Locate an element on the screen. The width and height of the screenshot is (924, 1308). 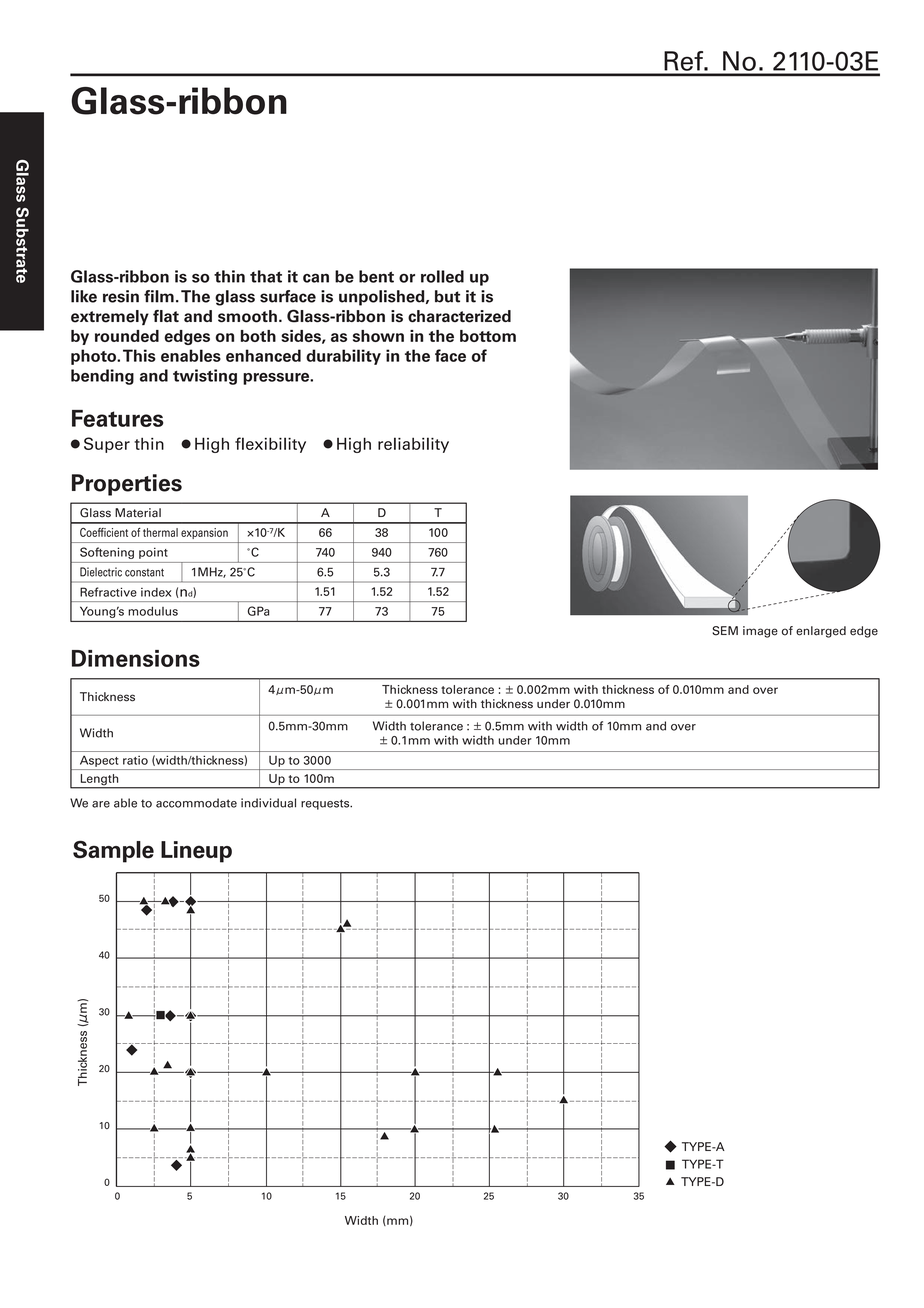
requests is located at coordinates (326, 804).
